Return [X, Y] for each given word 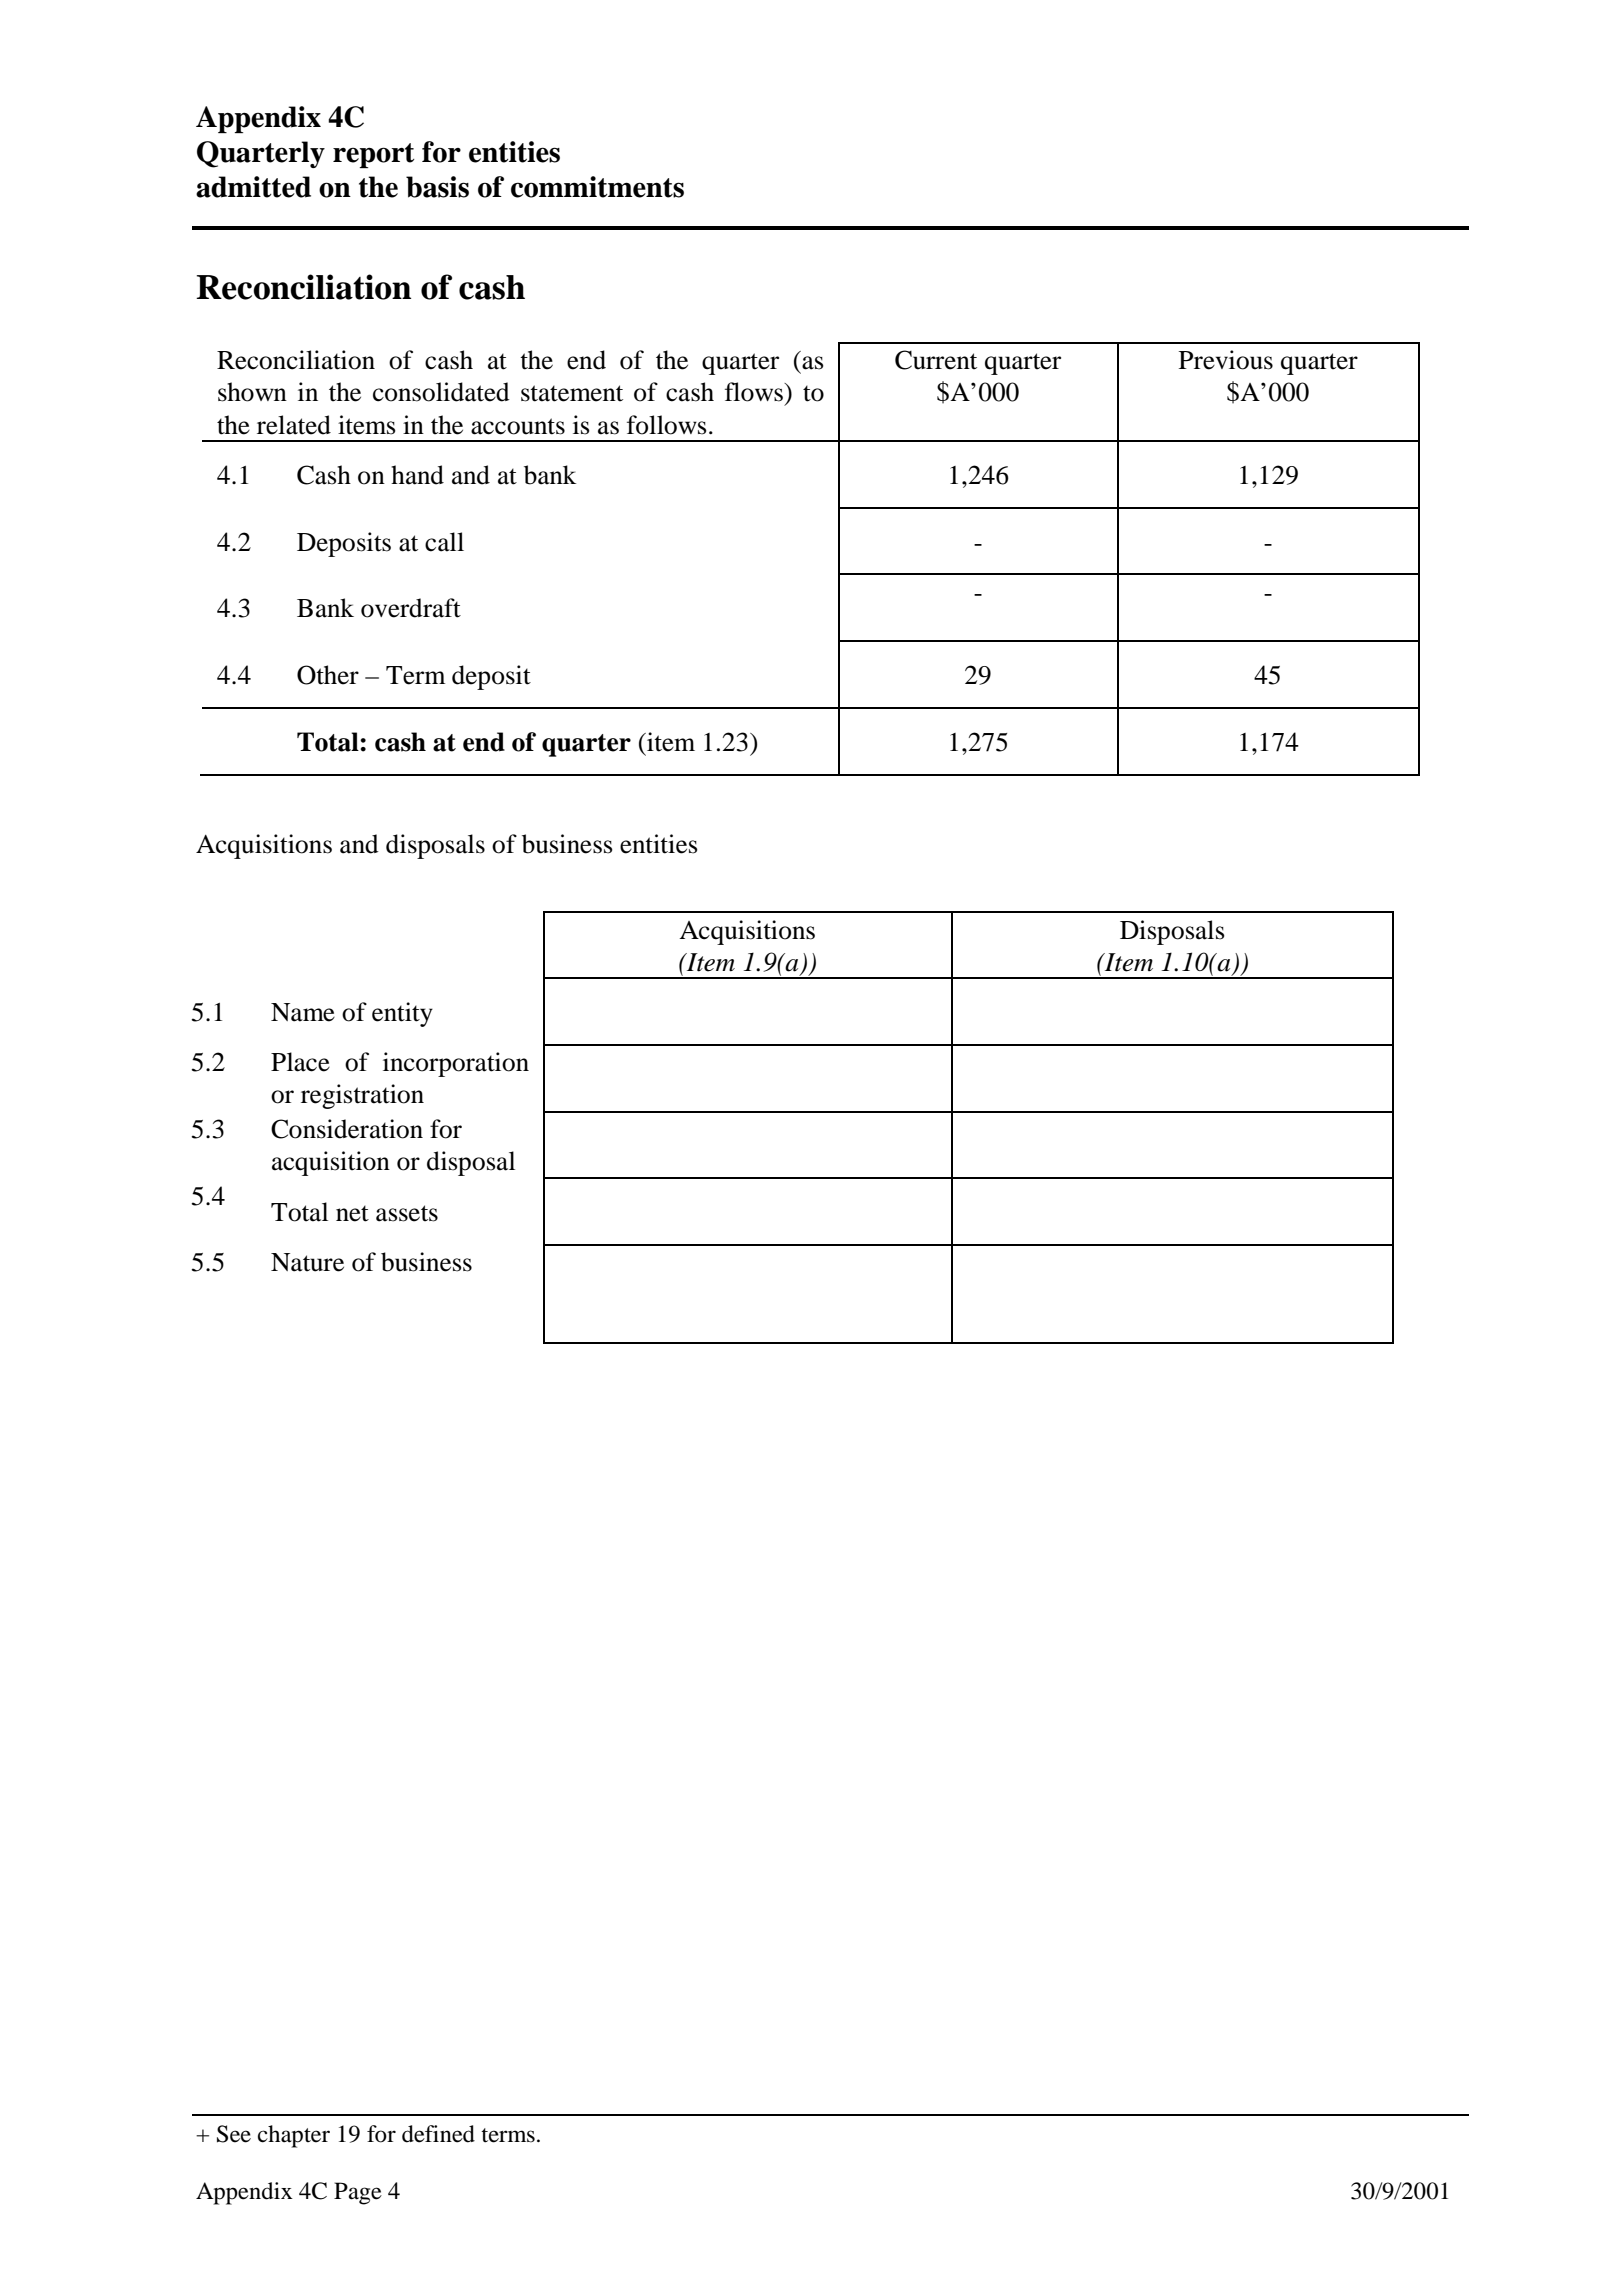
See [234, 2134]
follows [667, 425]
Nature [307, 1262]
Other [328, 675]
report [373, 155]
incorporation [456, 1064]
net [352, 1213]
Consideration [347, 1129]
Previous [1226, 360]
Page [358, 2193]
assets [407, 1213]
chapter [294, 2136]
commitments [597, 187]
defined [438, 2134]
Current [936, 360]
